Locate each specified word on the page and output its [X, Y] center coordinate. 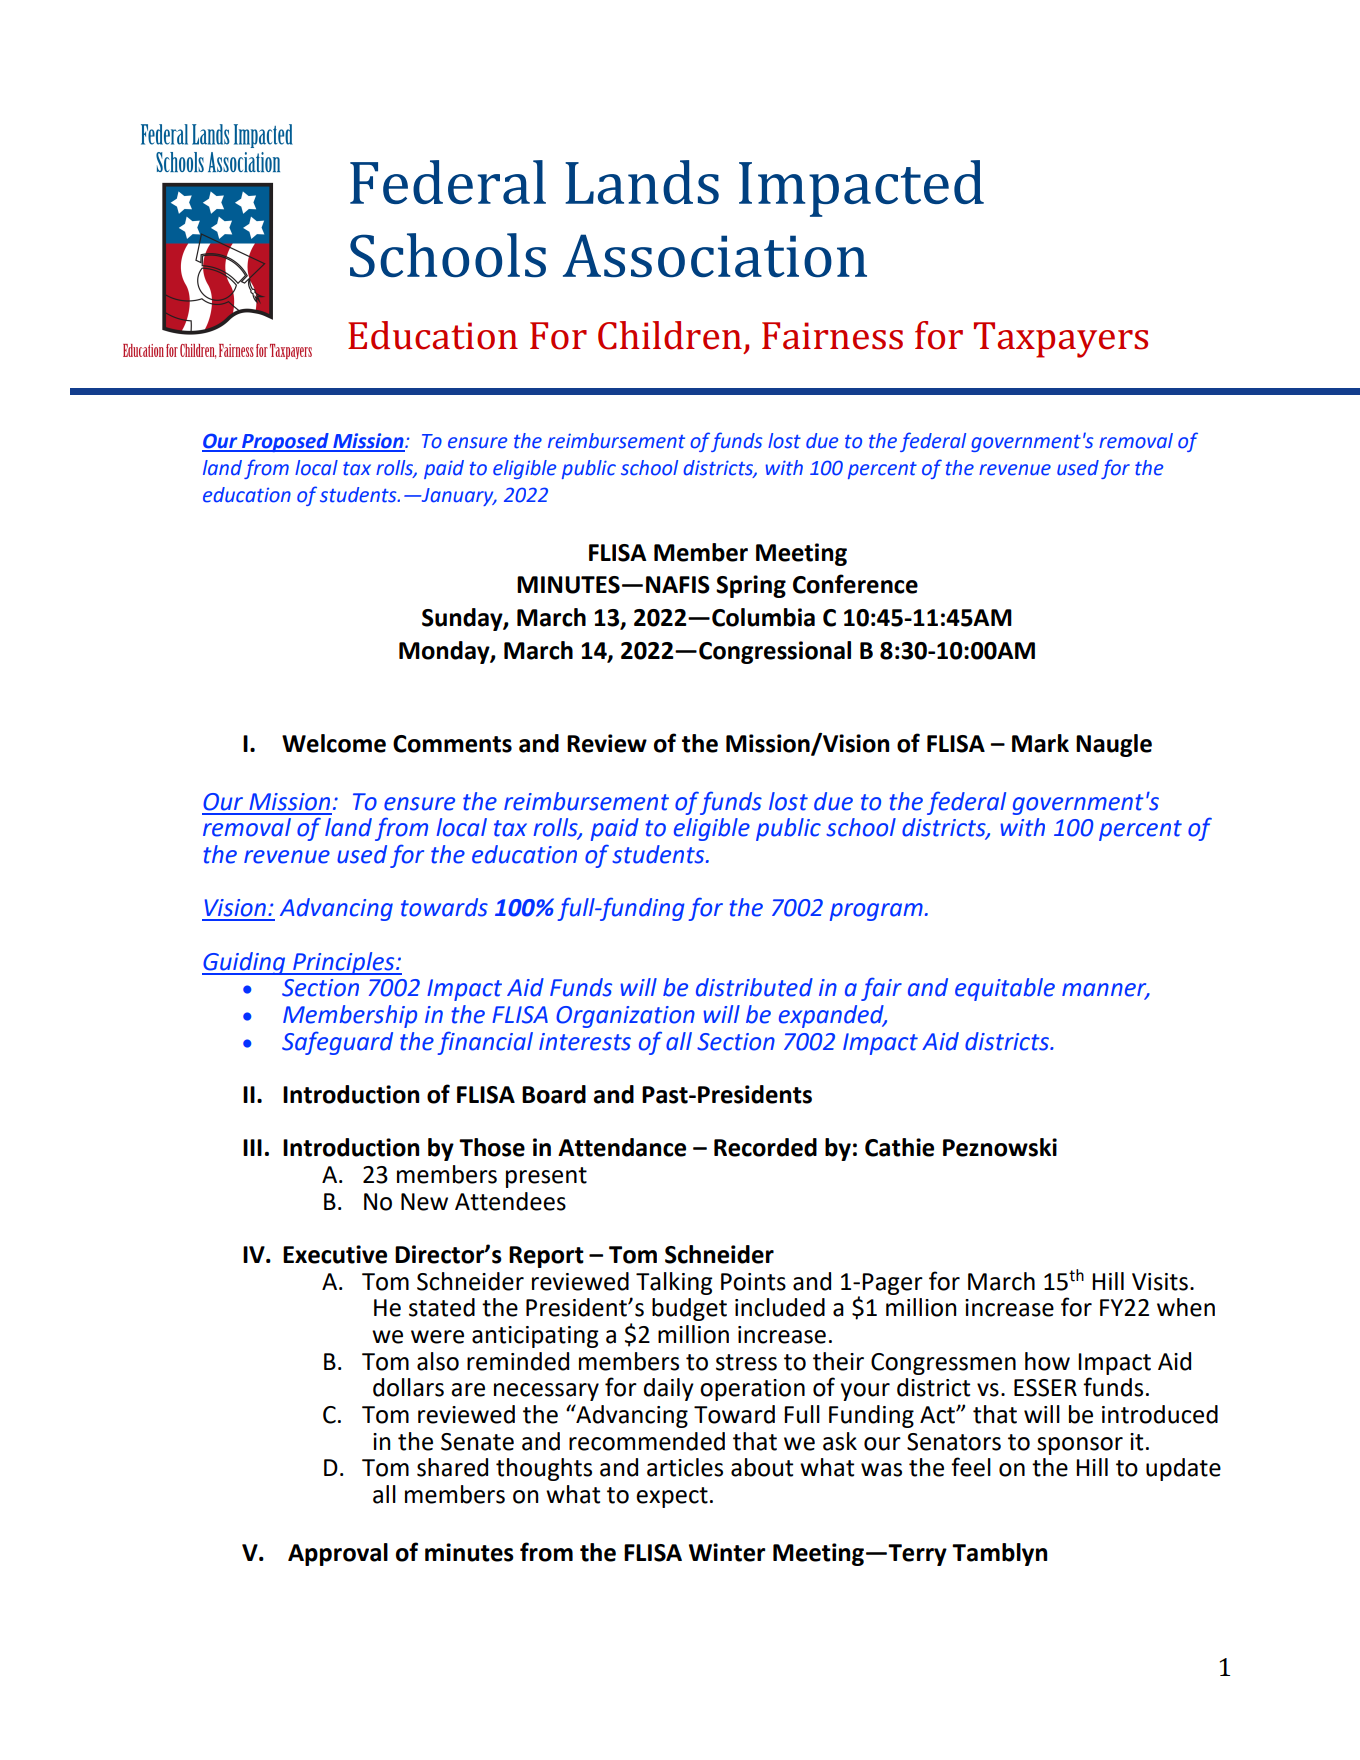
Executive [335, 1254]
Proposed [285, 442]
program [876, 912]
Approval [338, 1554]
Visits [1160, 1282]
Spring [751, 586]
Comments [452, 744]
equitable [1005, 989]
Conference [855, 584]
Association [715, 256]
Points [753, 1282]
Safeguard [337, 1043]
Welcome [334, 743]
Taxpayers [1061, 340]
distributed [754, 987]
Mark [1040, 743]
